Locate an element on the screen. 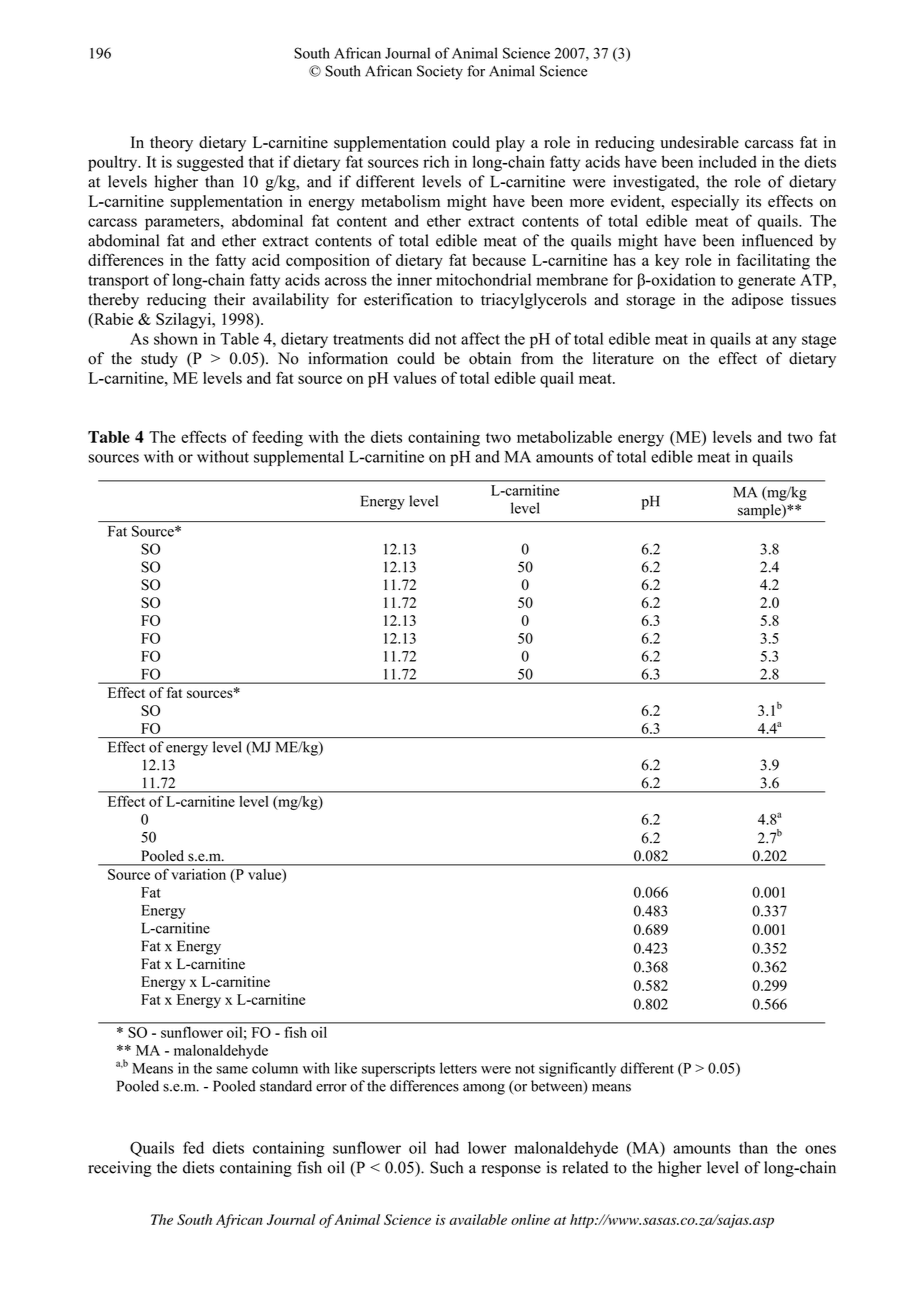 The height and width of the screenshot is (1308, 924). supplemental is located at coordinates (299, 458).
